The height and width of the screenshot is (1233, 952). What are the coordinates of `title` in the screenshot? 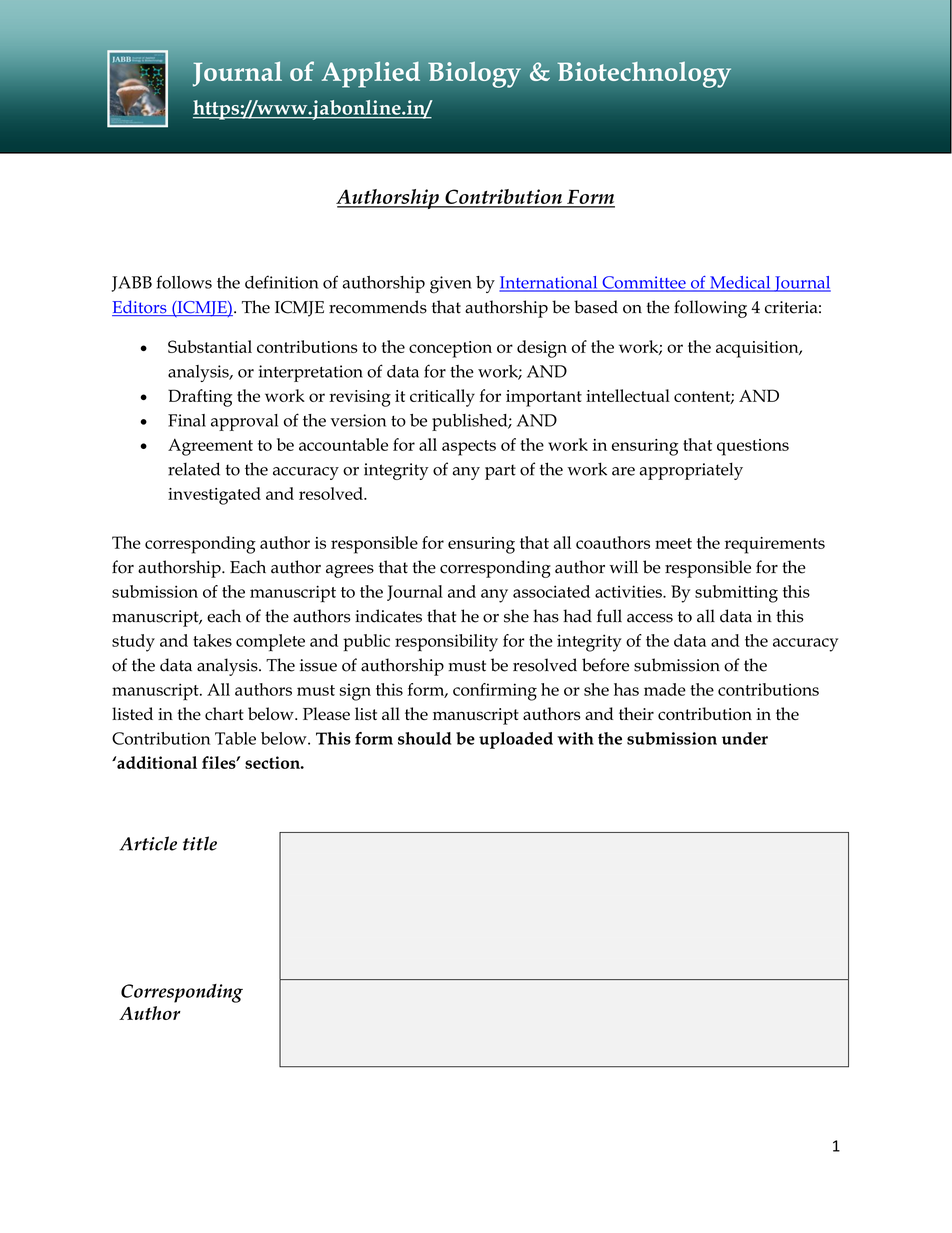 It's located at (200, 843).
